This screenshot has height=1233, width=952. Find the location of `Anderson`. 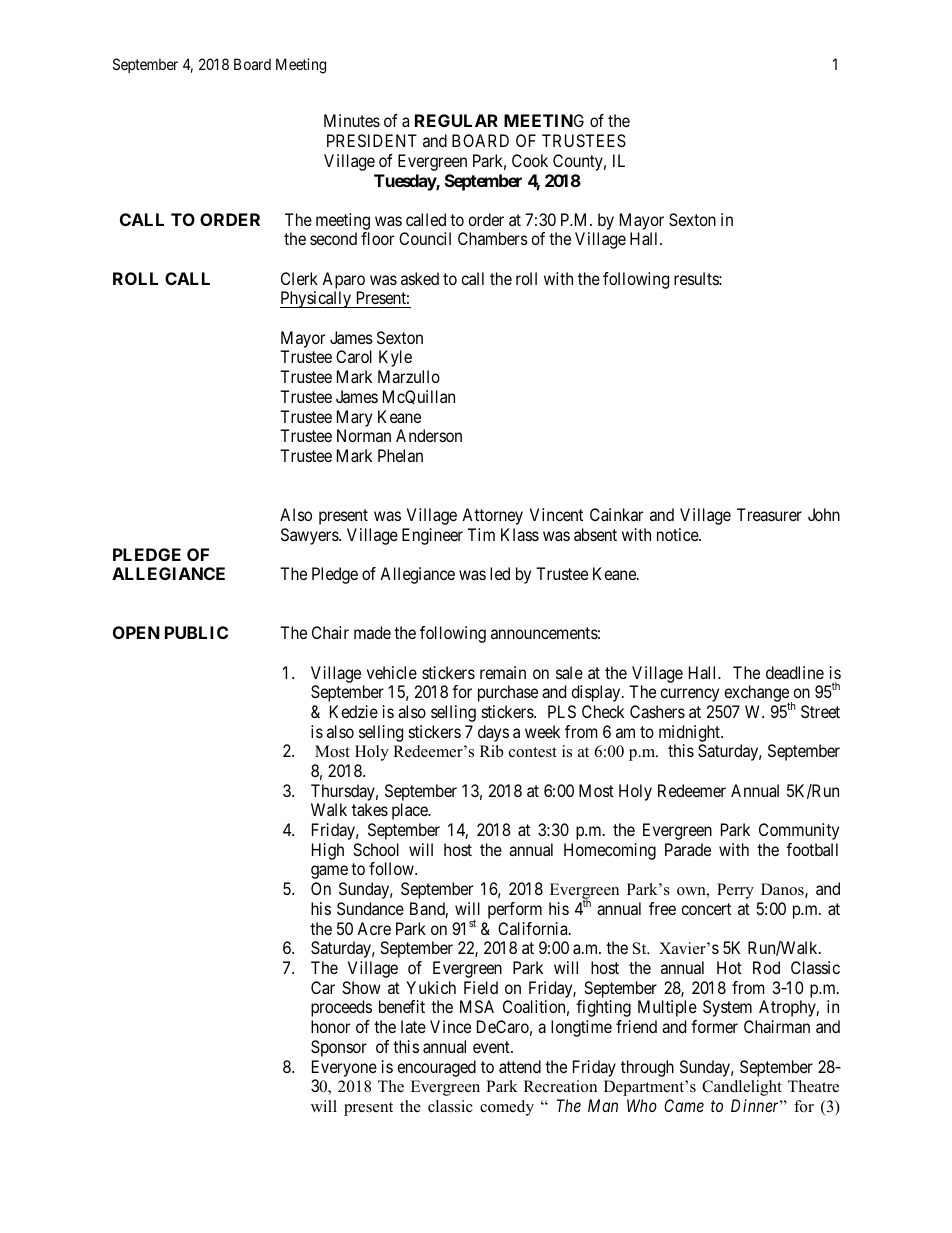

Anderson is located at coordinates (429, 435).
